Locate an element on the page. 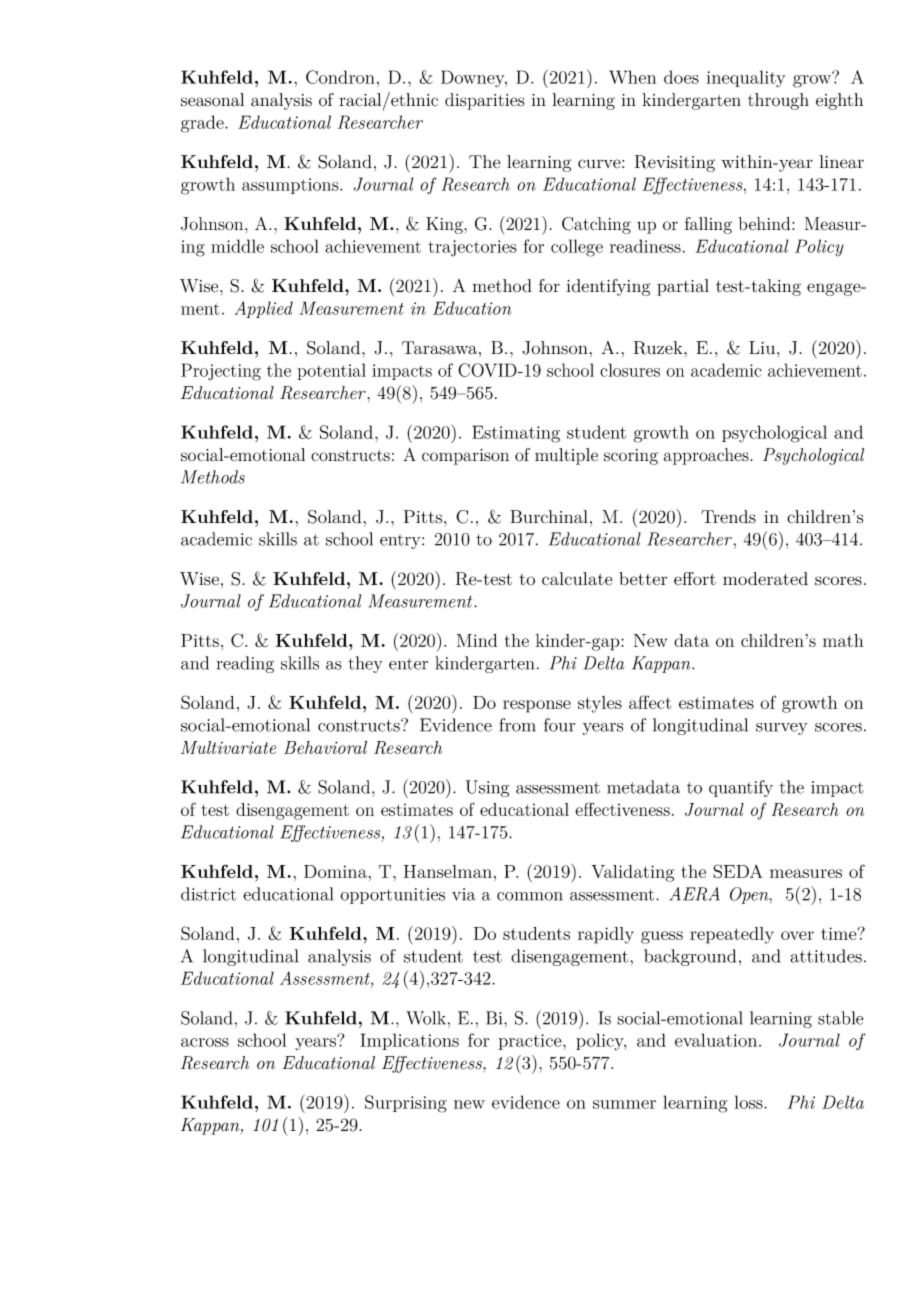 The width and height of the page is (924, 1308). across is located at coordinates (205, 1042).
